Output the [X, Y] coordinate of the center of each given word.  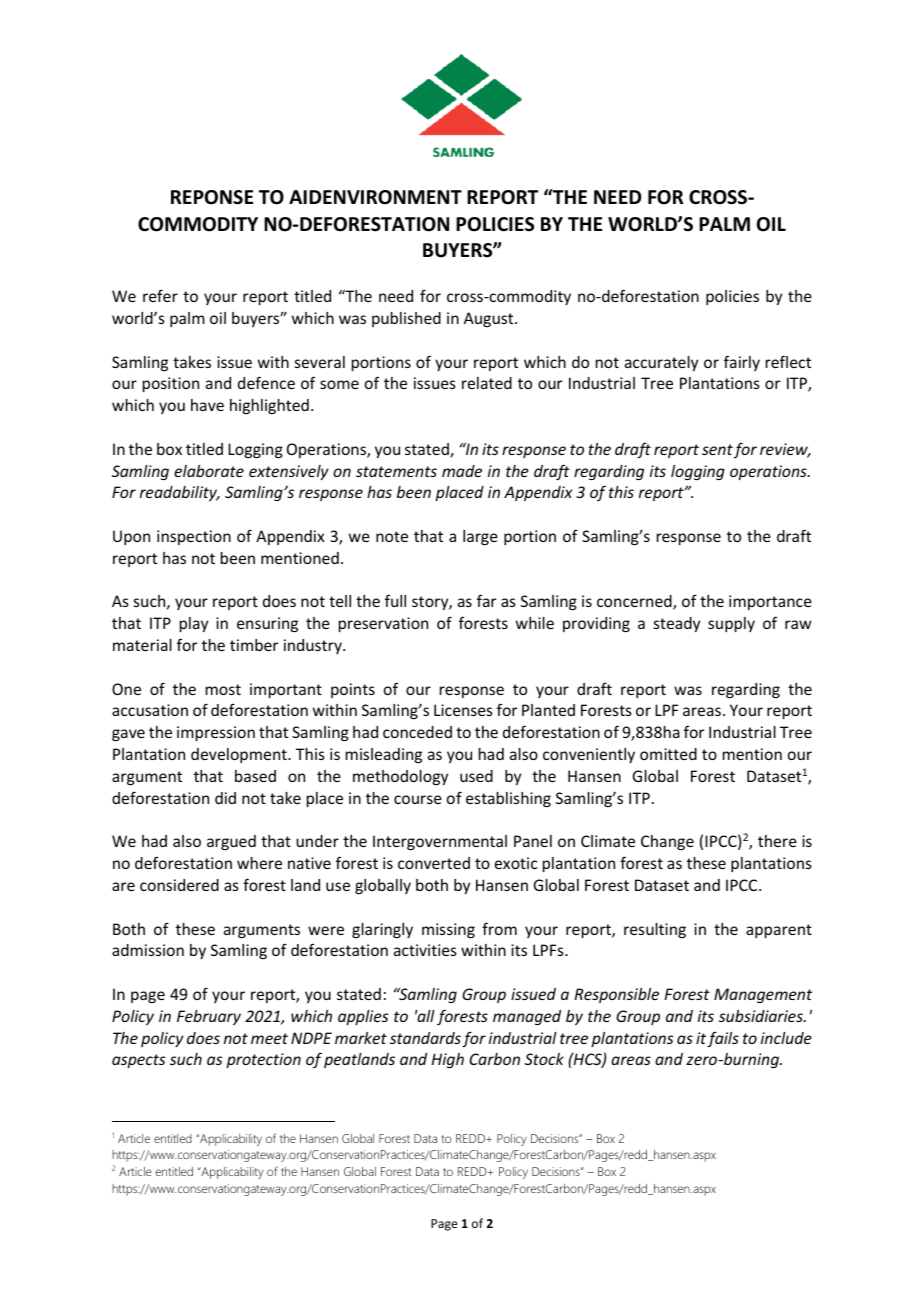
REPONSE [212, 197]
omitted [668, 754]
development [240, 755]
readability [179, 493]
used [476, 776]
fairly [742, 363]
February [209, 1017]
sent [717, 449]
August [490, 319]
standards [425, 1038]
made [462, 471]
